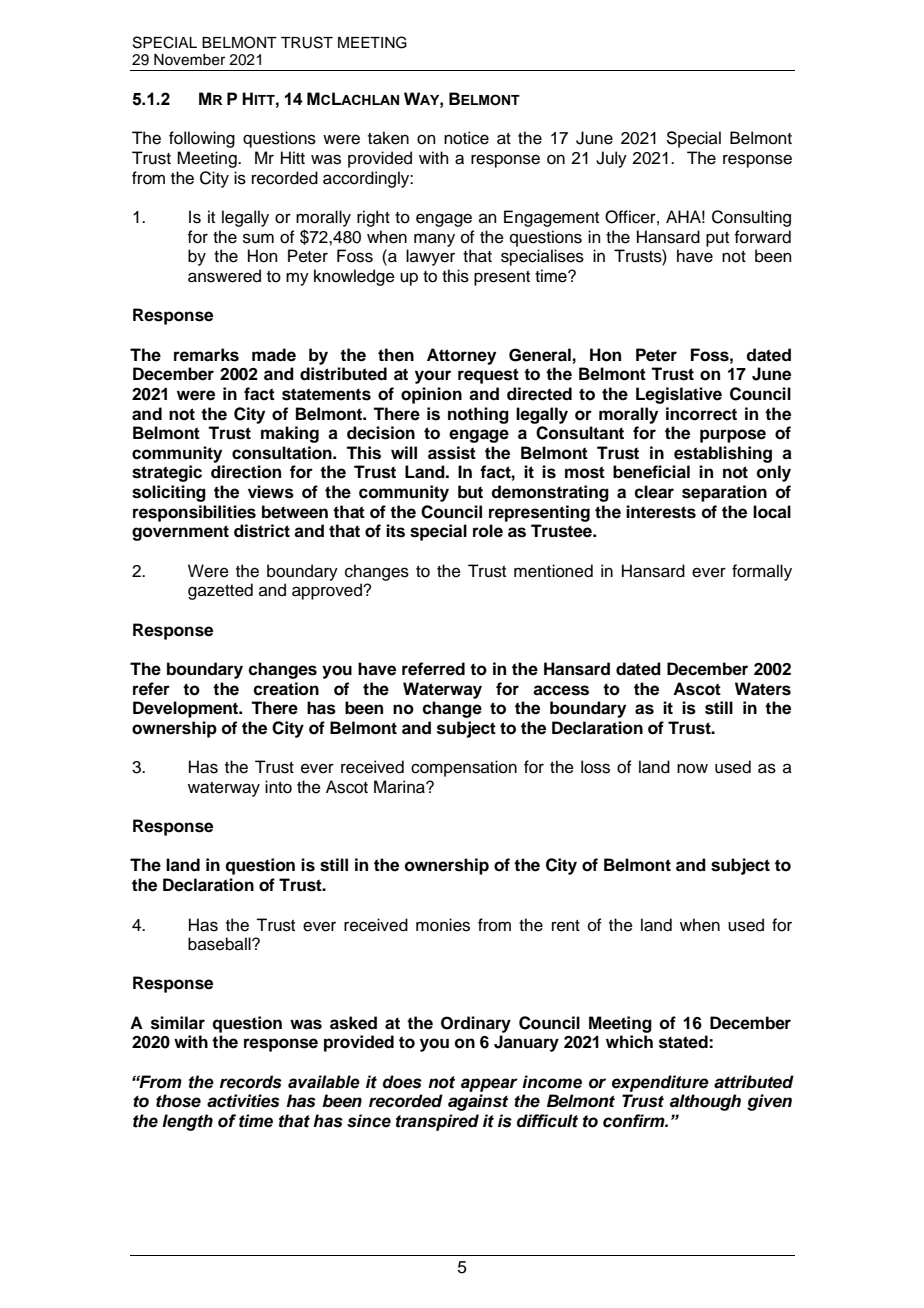 This screenshot has width=924, height=1308. What do you see at coordinates (243, 1101) in the screenshot?
I see `activities` at bounding box center [243, 1101].
